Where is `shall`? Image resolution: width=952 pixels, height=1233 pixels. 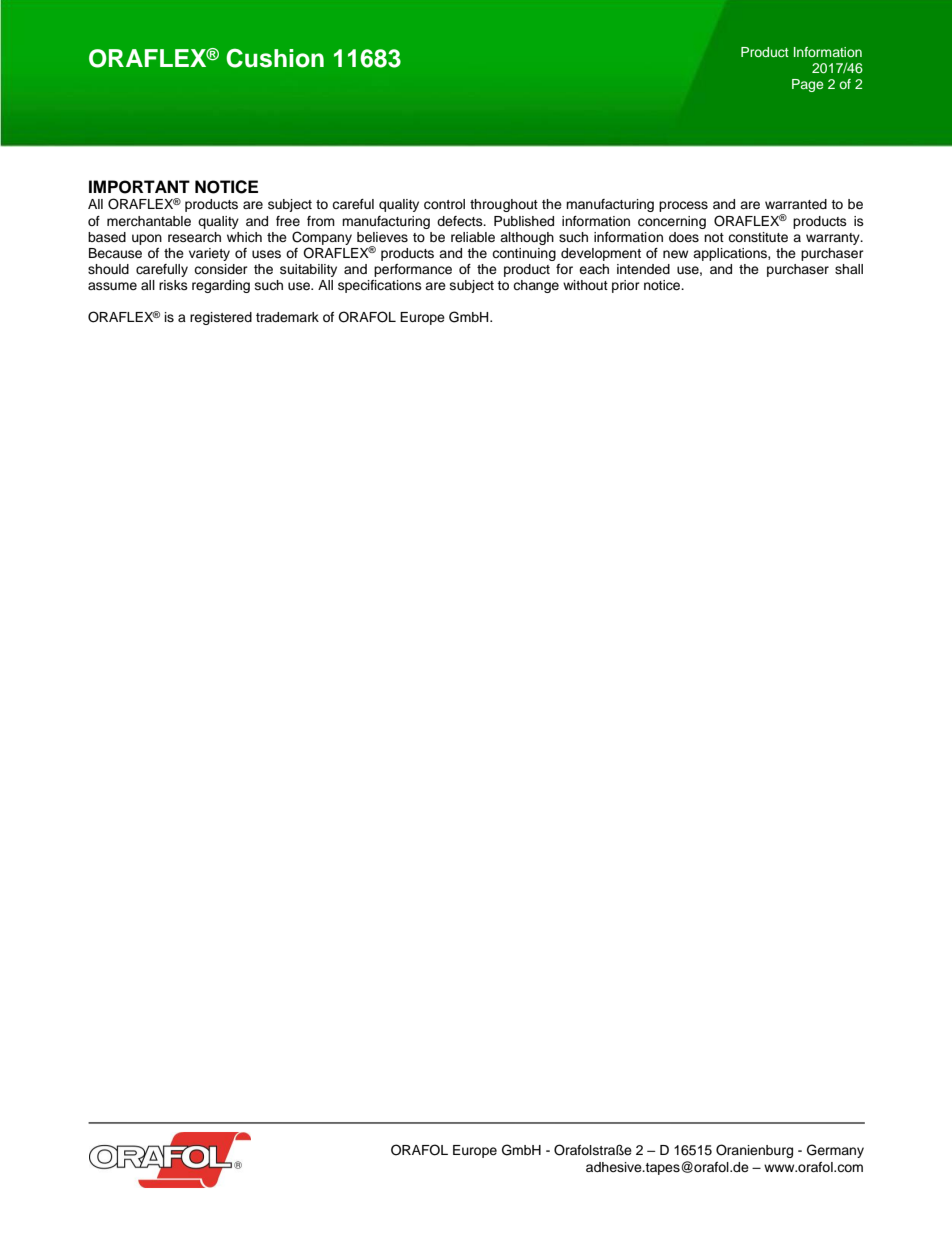
shall is located at coordinates (849, 269).
